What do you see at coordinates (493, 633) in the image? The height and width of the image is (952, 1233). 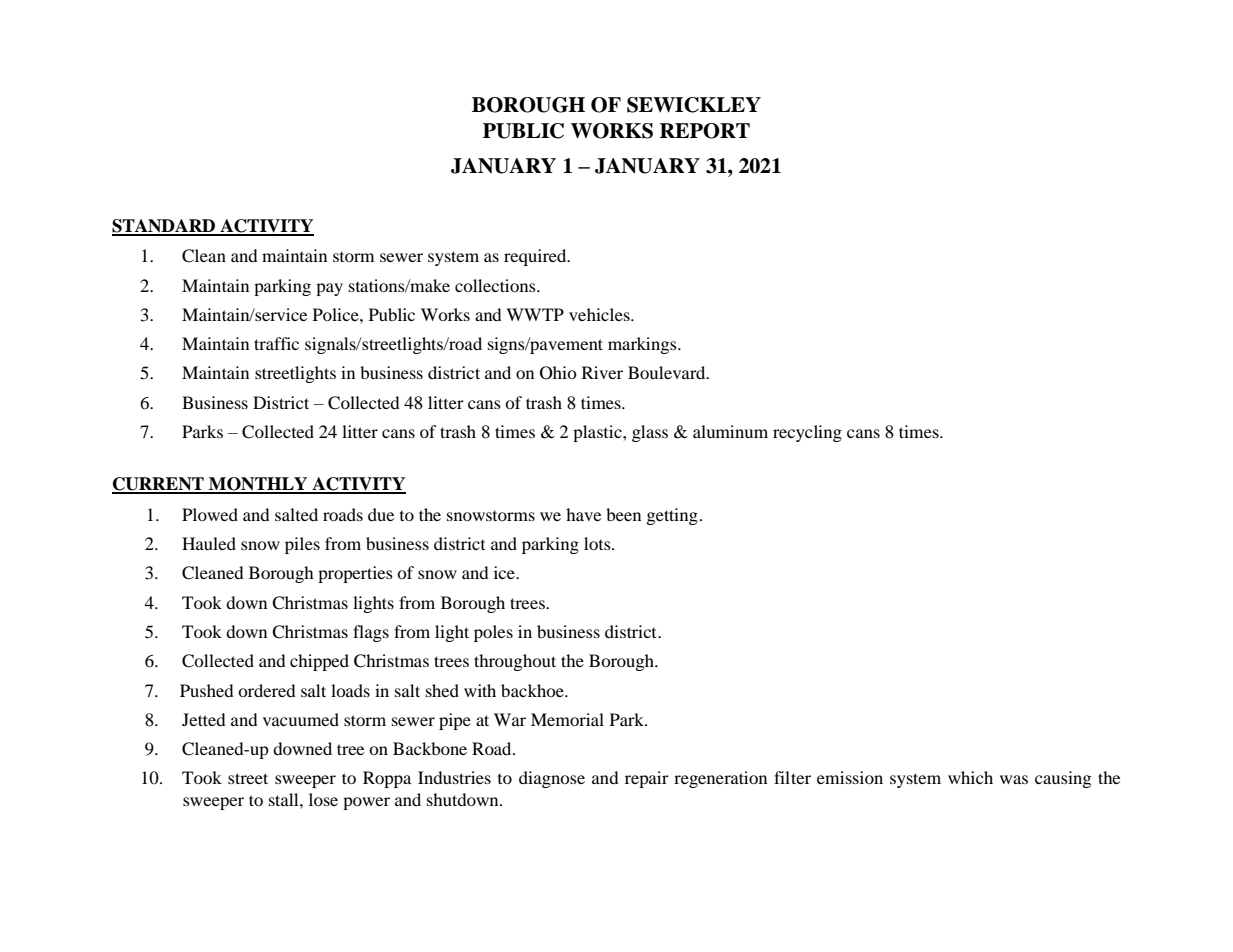 I see `poles` at bounding box center [493, 633].
